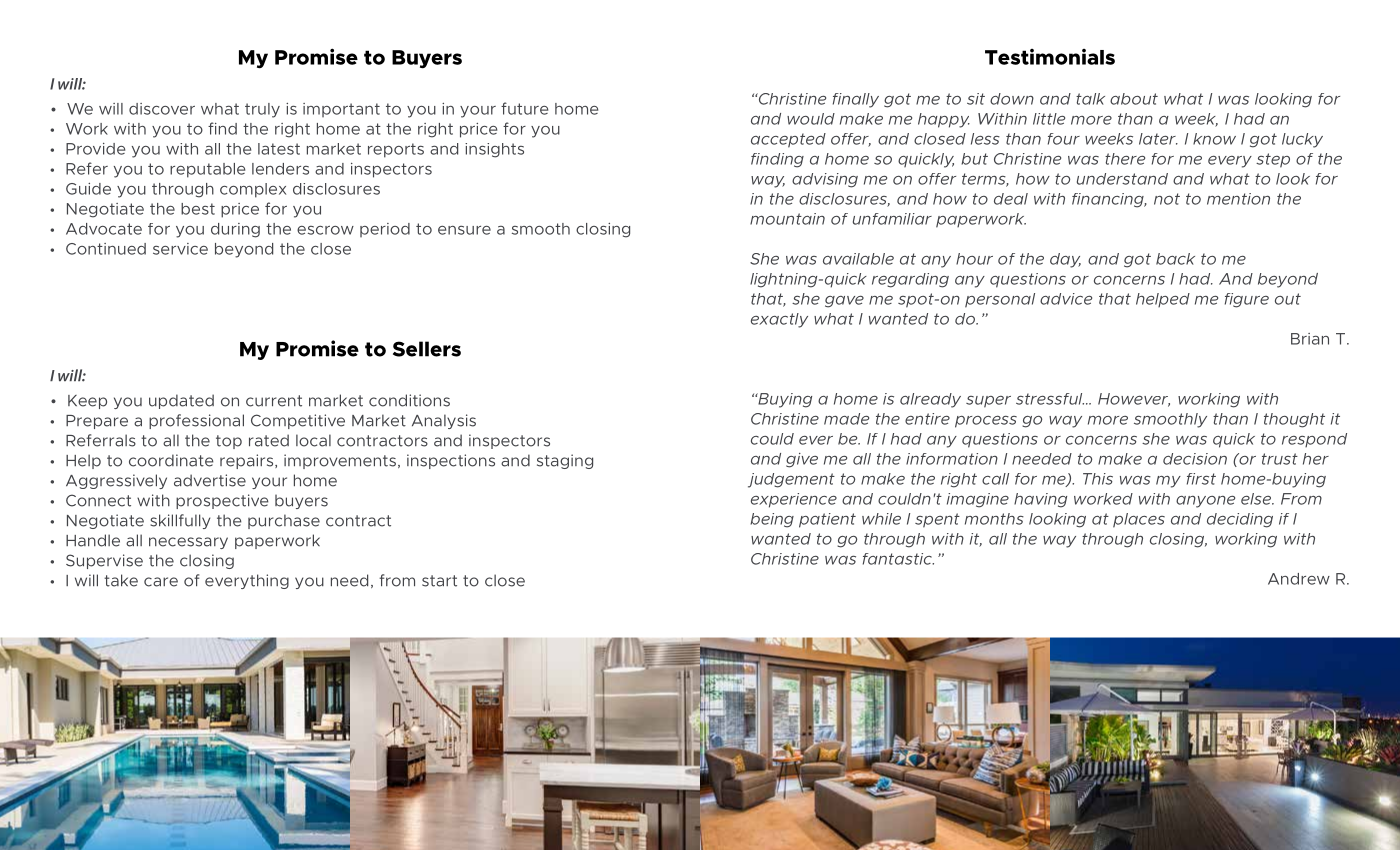 This image has width=1400, height=850. I want to click on exactly, so click(779, 320).
